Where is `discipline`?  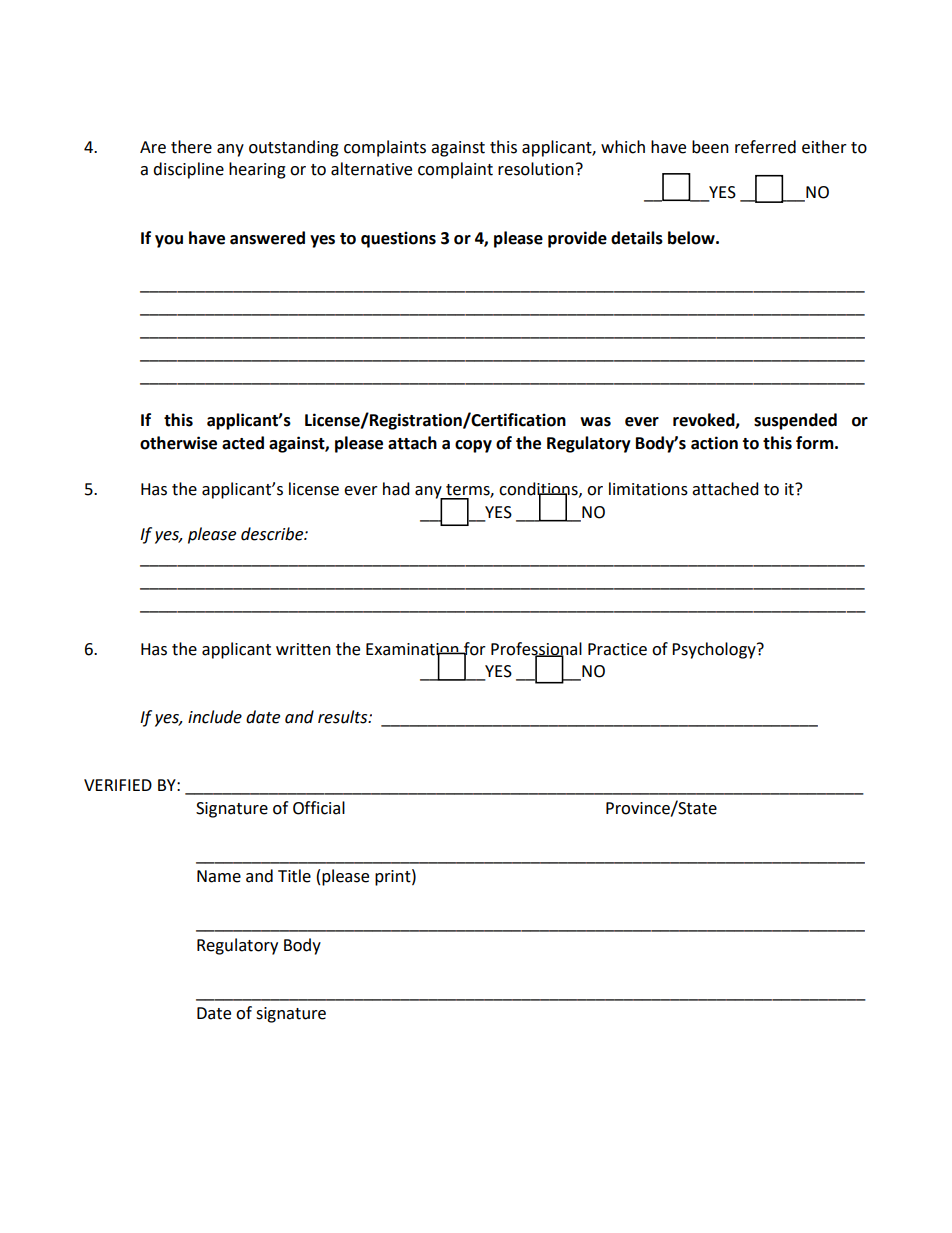 discipline is located at coordinates (188, 170).
